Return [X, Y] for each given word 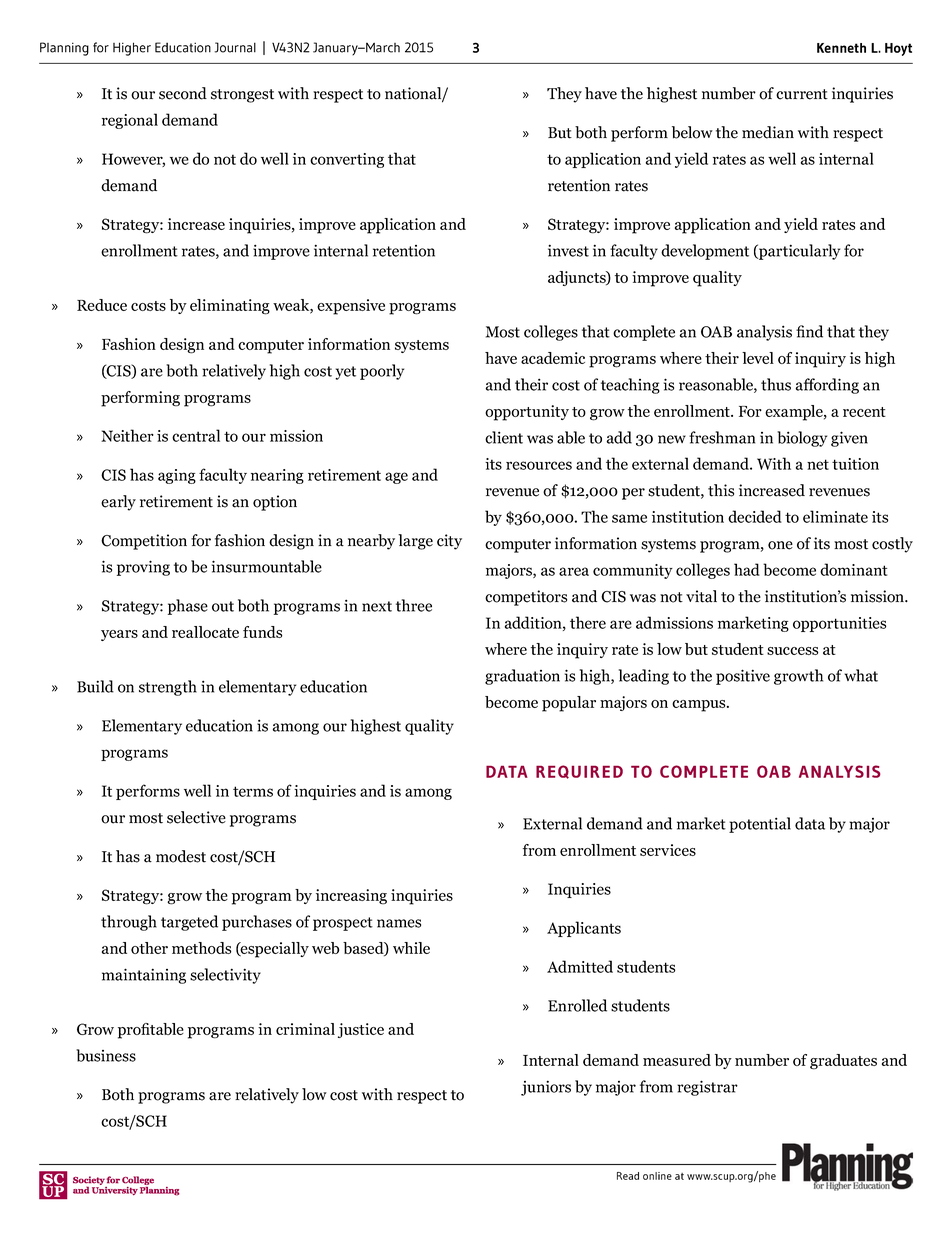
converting [347, 160]
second [183, 93]
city [449, 542]
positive [743, 677]
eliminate [835, 516]
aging [177, 476]
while [411, 948]
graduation [522, 677]
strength [168, 688]
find [809, 331]
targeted [189, 923]
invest [568, 250]
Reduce [102, 305]
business [106, 1055]
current [802, 94]
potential [760, 825]
